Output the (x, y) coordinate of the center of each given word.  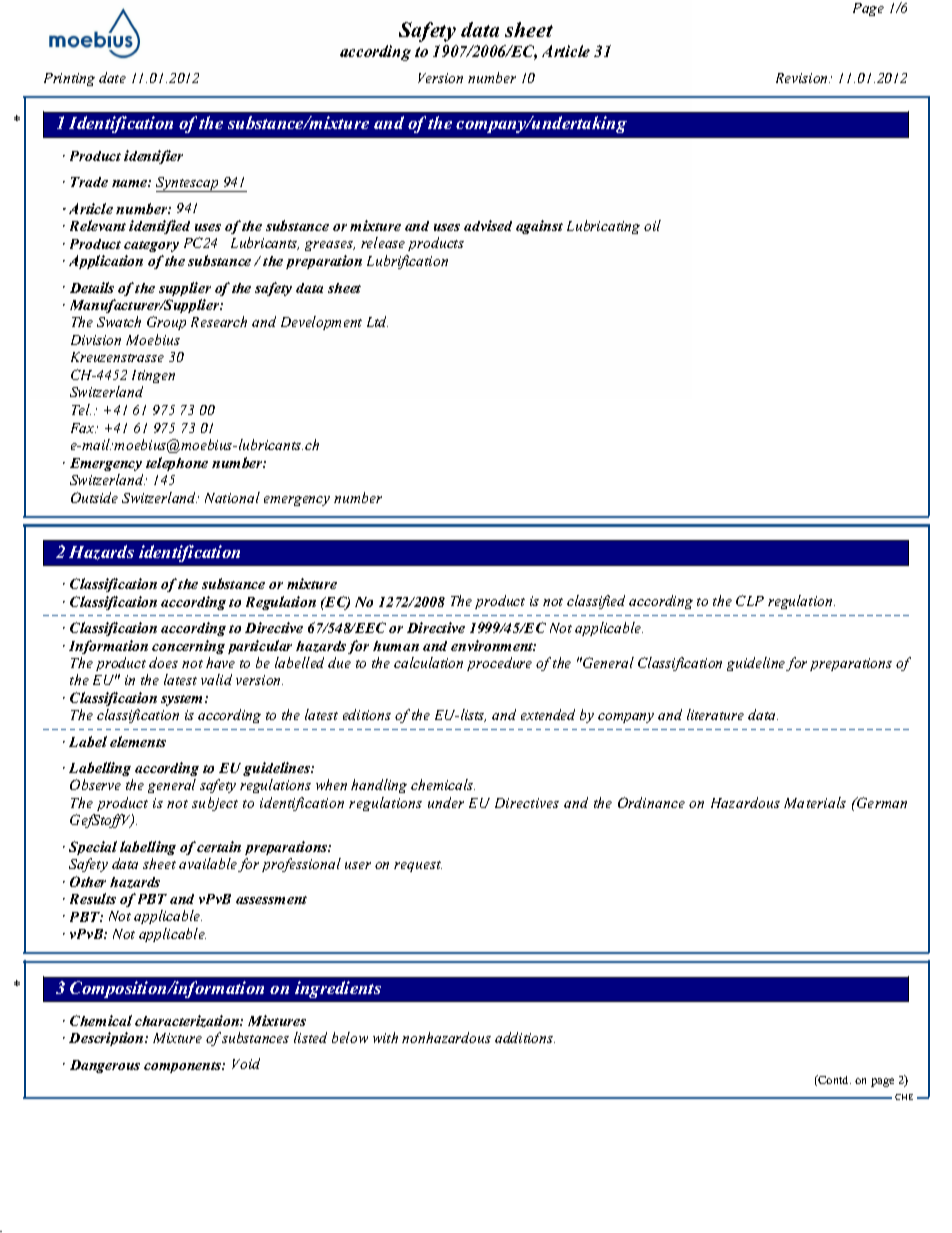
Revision (803, 78)
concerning (188, 647)
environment (493, 645)
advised (488, 225)
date (112, 77)
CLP (750, 600)
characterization (188, 1021)
